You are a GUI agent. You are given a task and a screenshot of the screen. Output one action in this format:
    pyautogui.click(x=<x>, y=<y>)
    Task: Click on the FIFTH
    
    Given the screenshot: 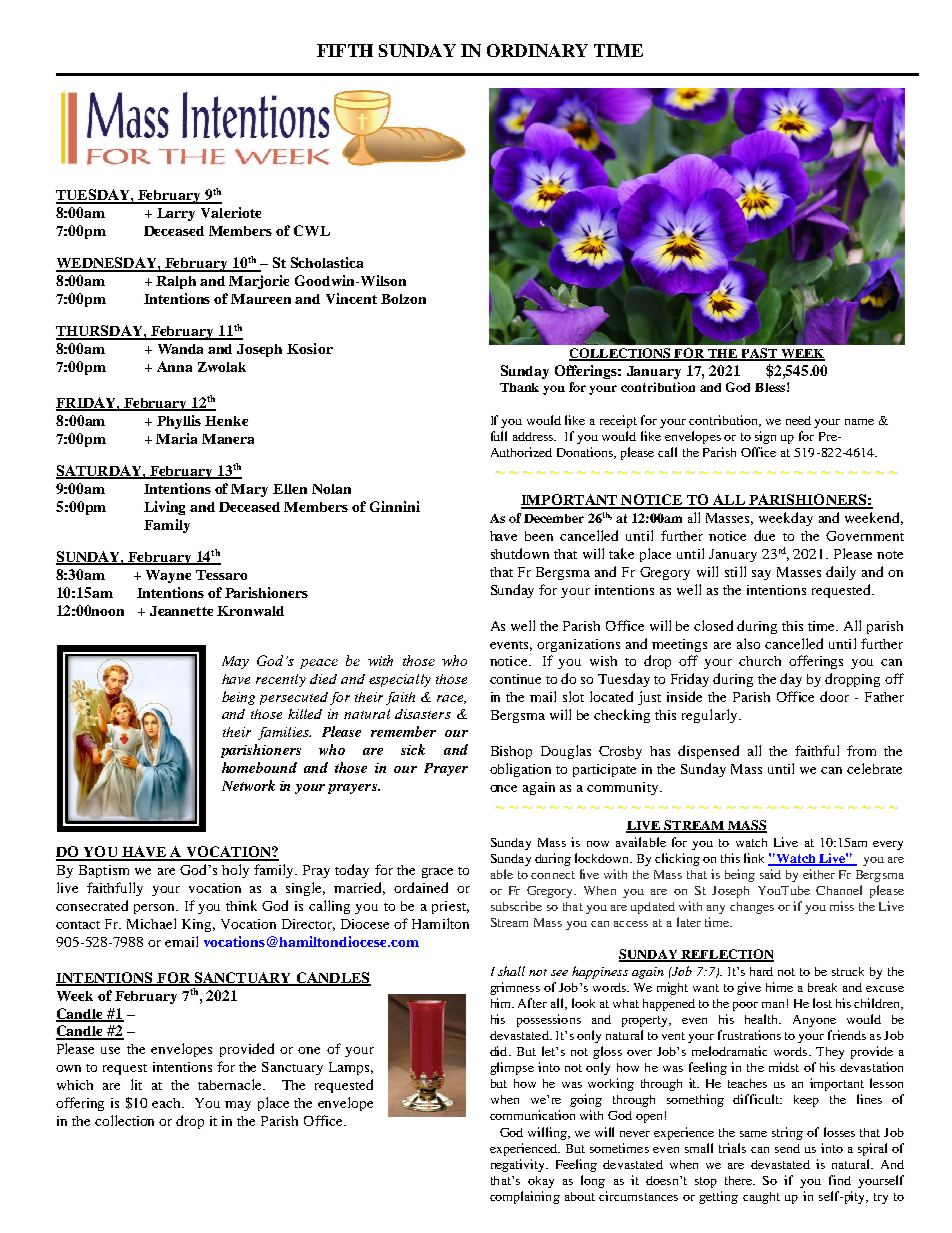 What is the action you would take?
    pyautogui.click(x=345, y=50)
